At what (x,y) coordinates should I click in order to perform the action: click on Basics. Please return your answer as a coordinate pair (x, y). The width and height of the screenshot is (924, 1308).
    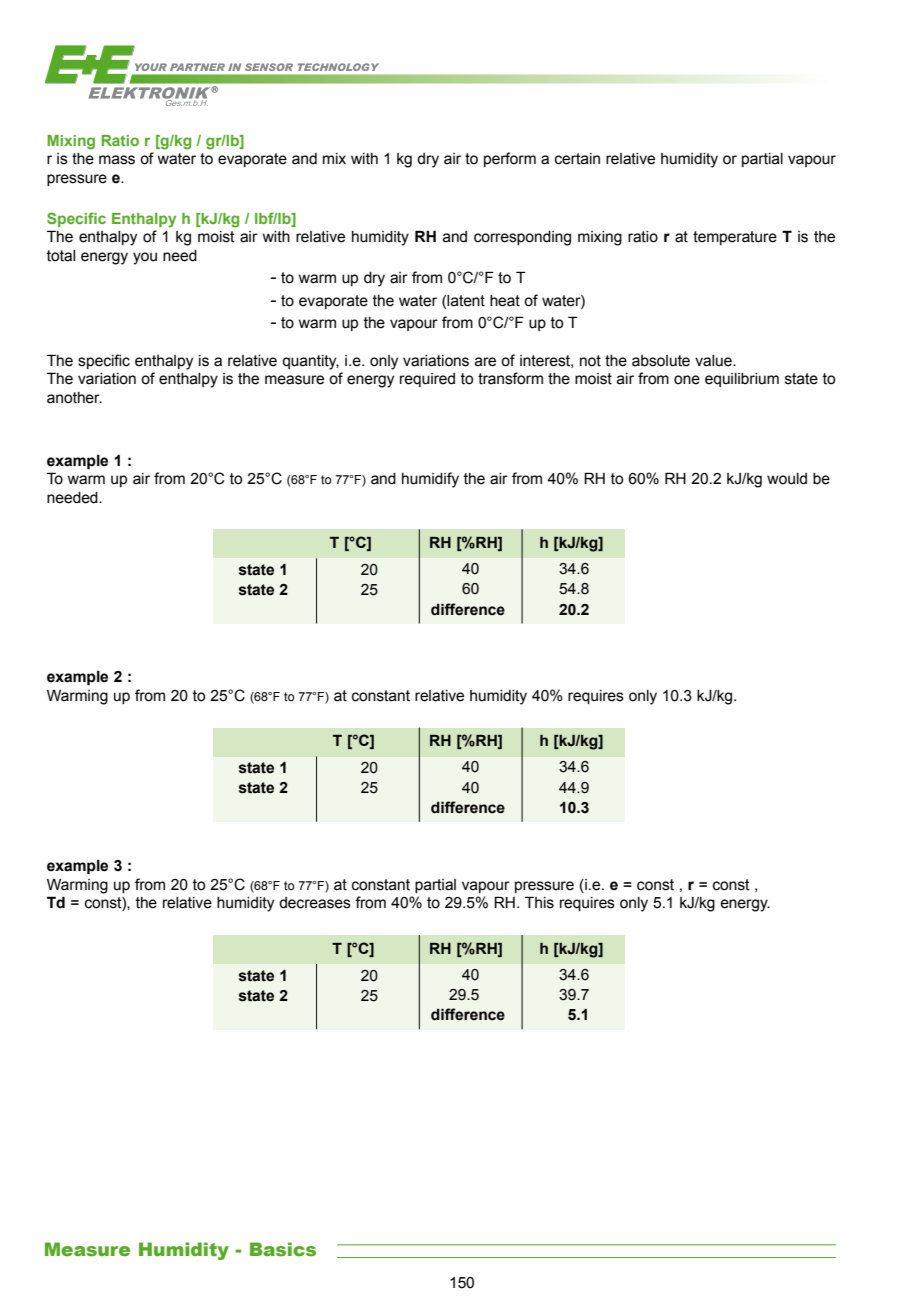
    Looking at the image, I should click on (283, 1249).
